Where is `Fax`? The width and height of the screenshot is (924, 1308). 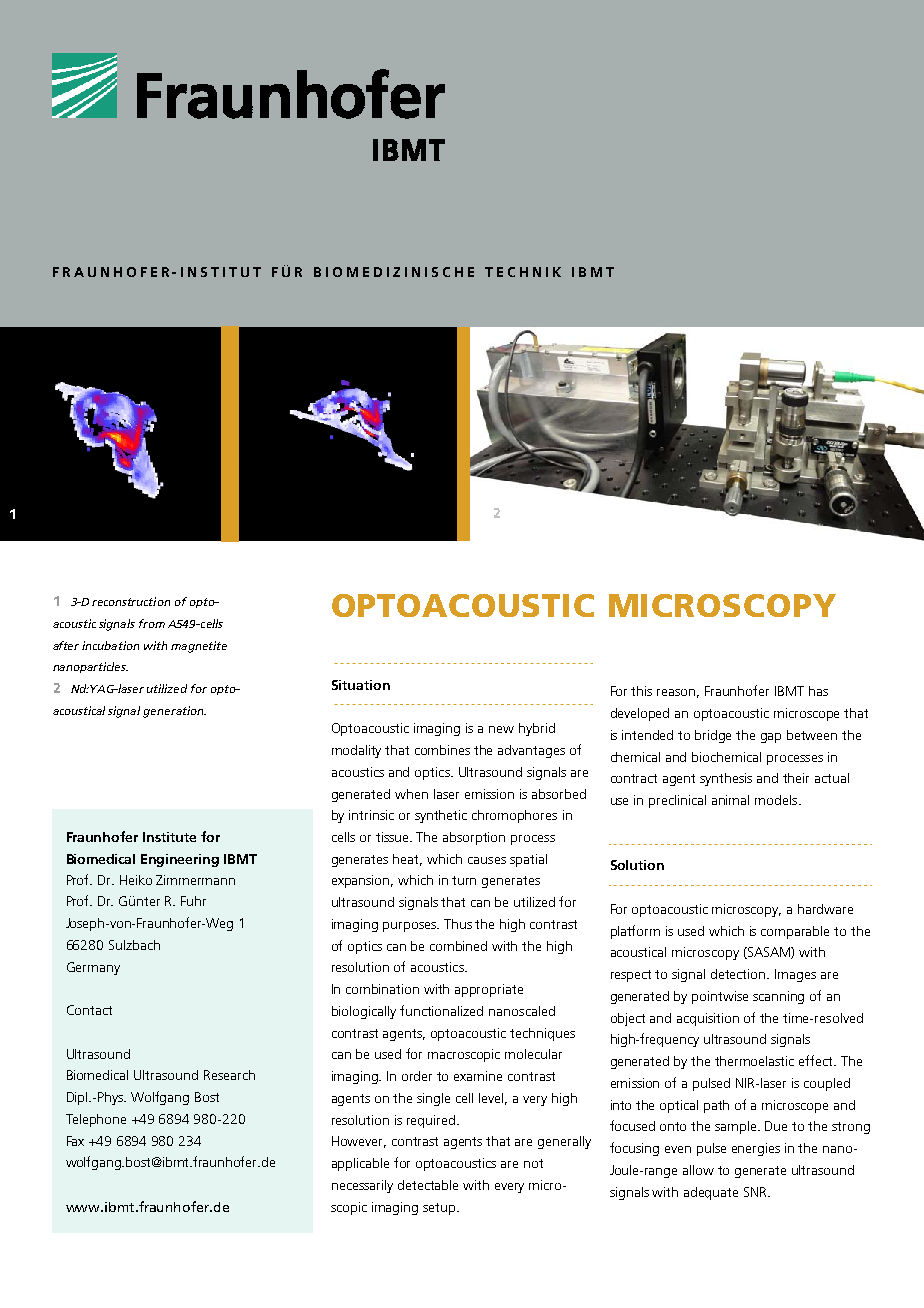
Fax is located at coordinates (75, 1141).
